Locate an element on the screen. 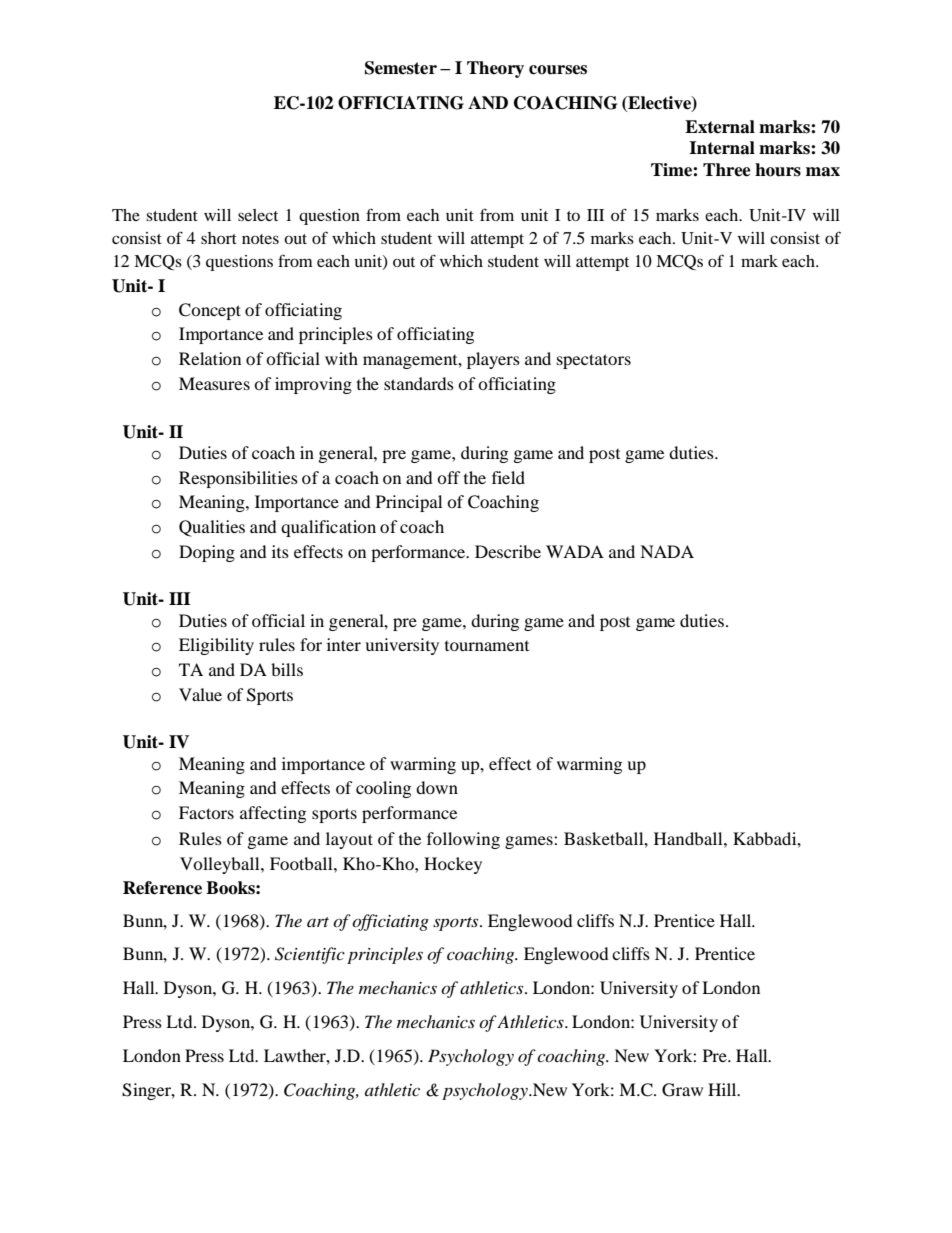 This screenshot has width=952, height=1233. Theory is located at coordinates (495, 69).
